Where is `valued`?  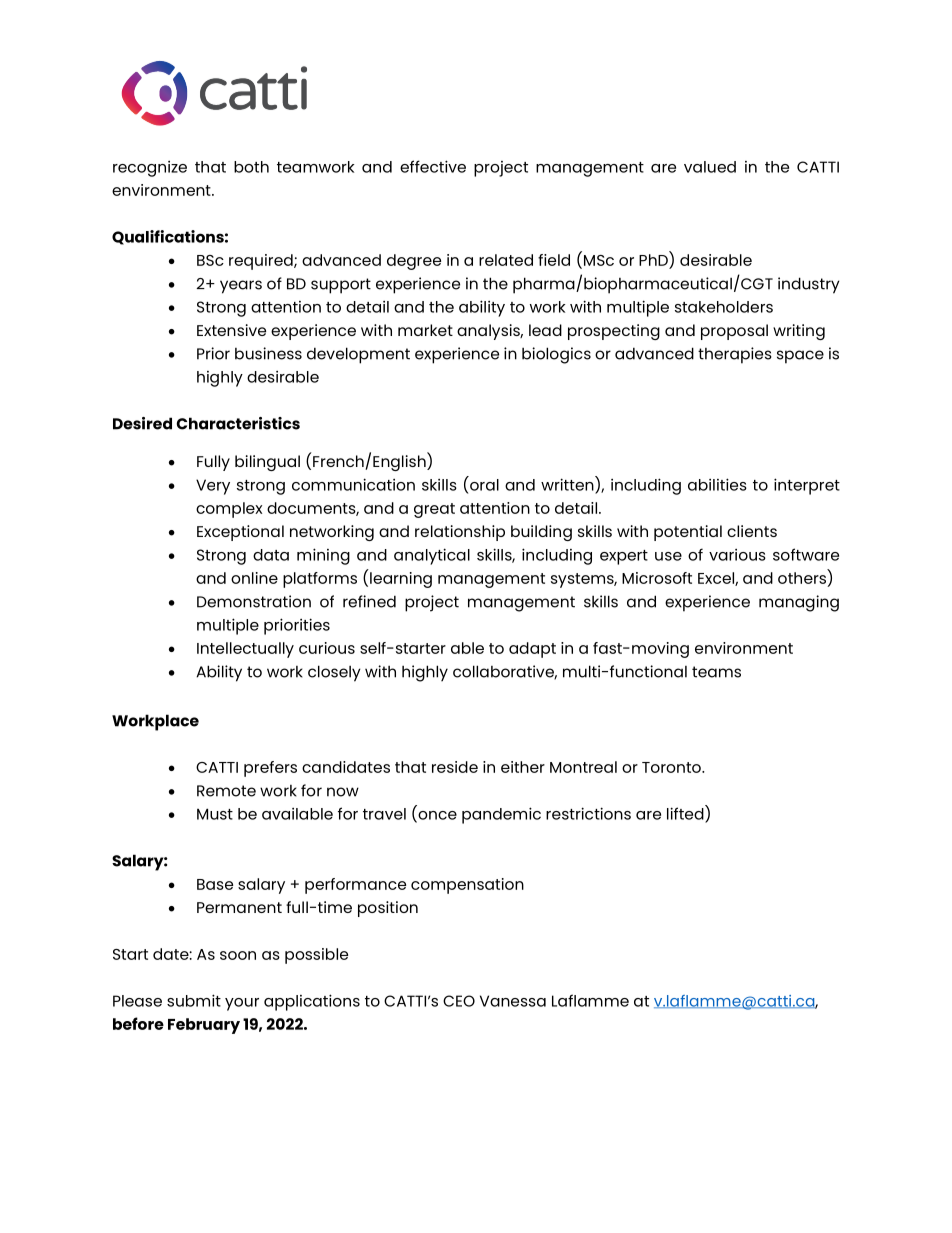
valued is located at coordinates (710, 167).
